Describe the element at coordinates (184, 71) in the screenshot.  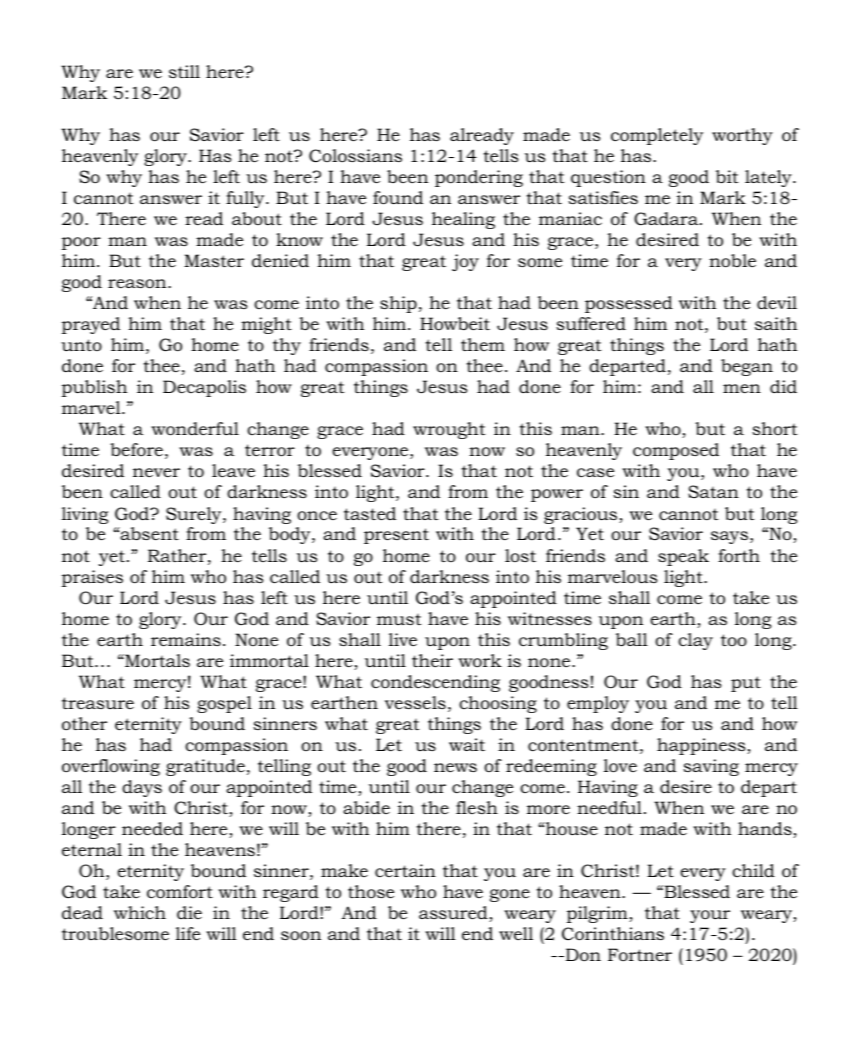
I see `still` at that location.
